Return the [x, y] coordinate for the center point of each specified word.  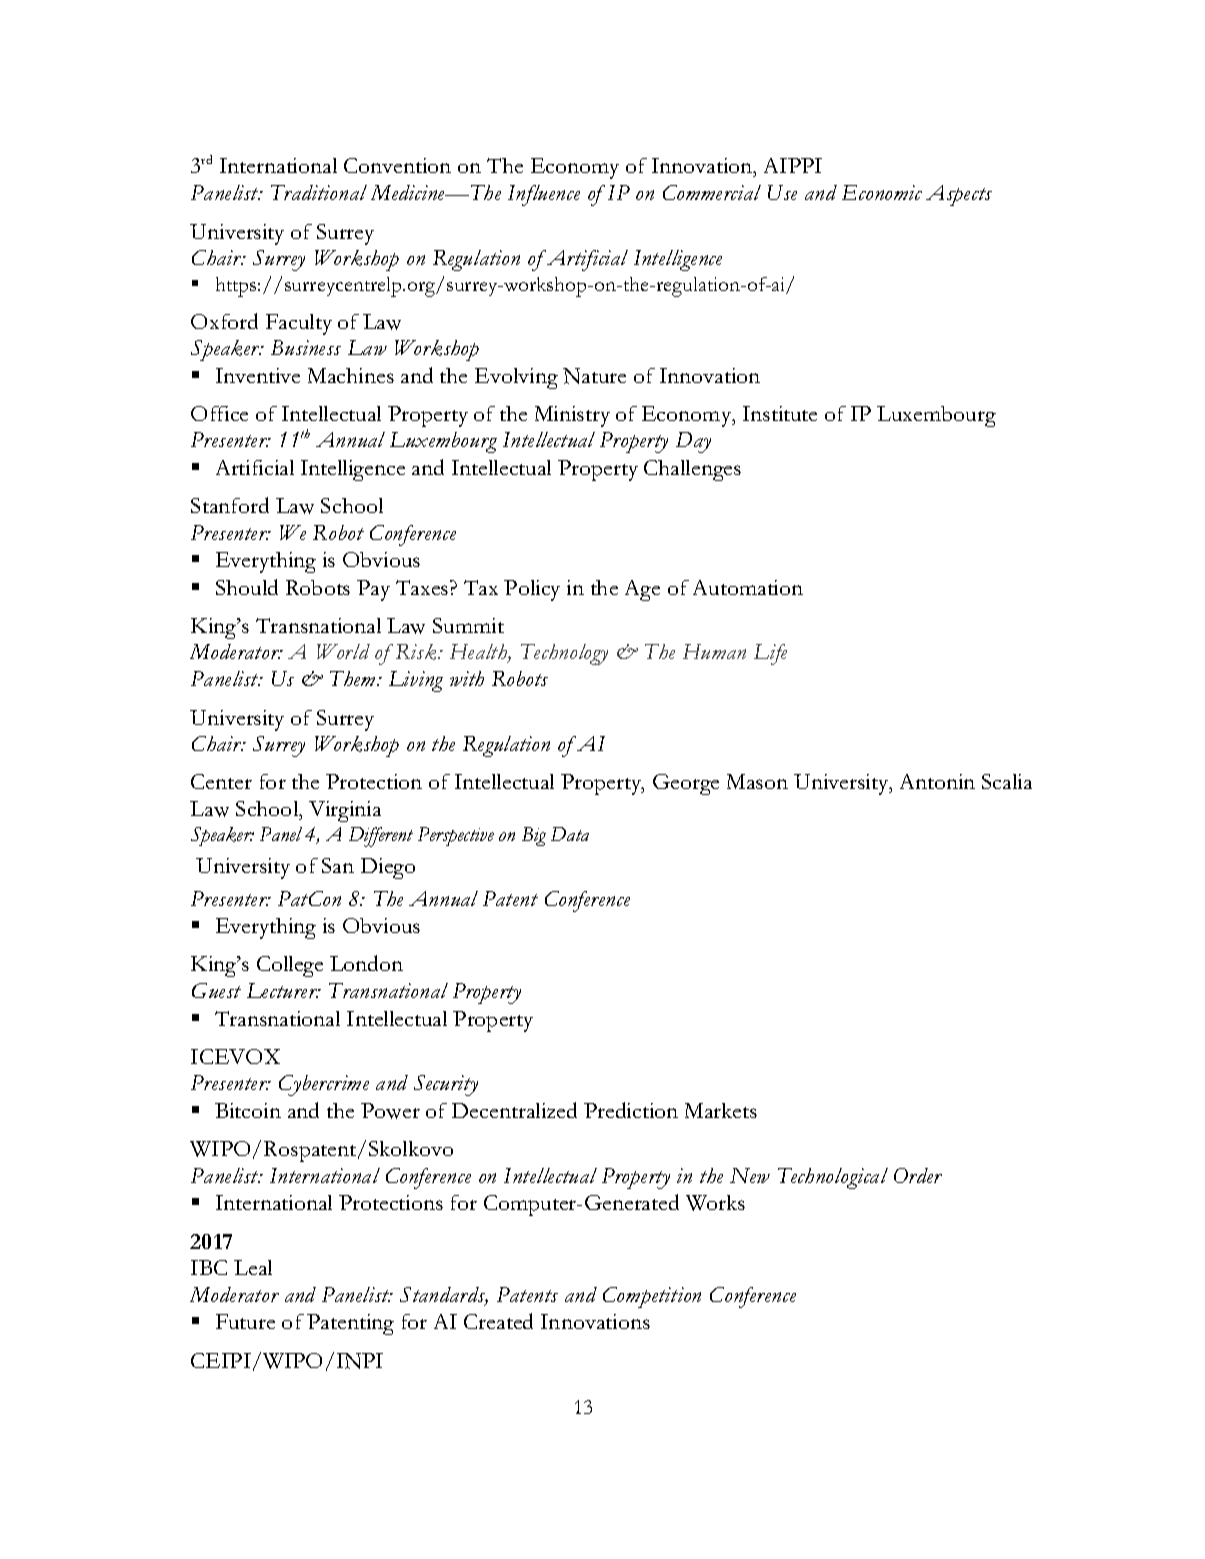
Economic [882, 192]
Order [918, 1175]
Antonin [937, 781]
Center [221, 781]
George [686, 784]
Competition [652, 1297]
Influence [544, 195]
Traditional [319, 192]
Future [245, 1321]
